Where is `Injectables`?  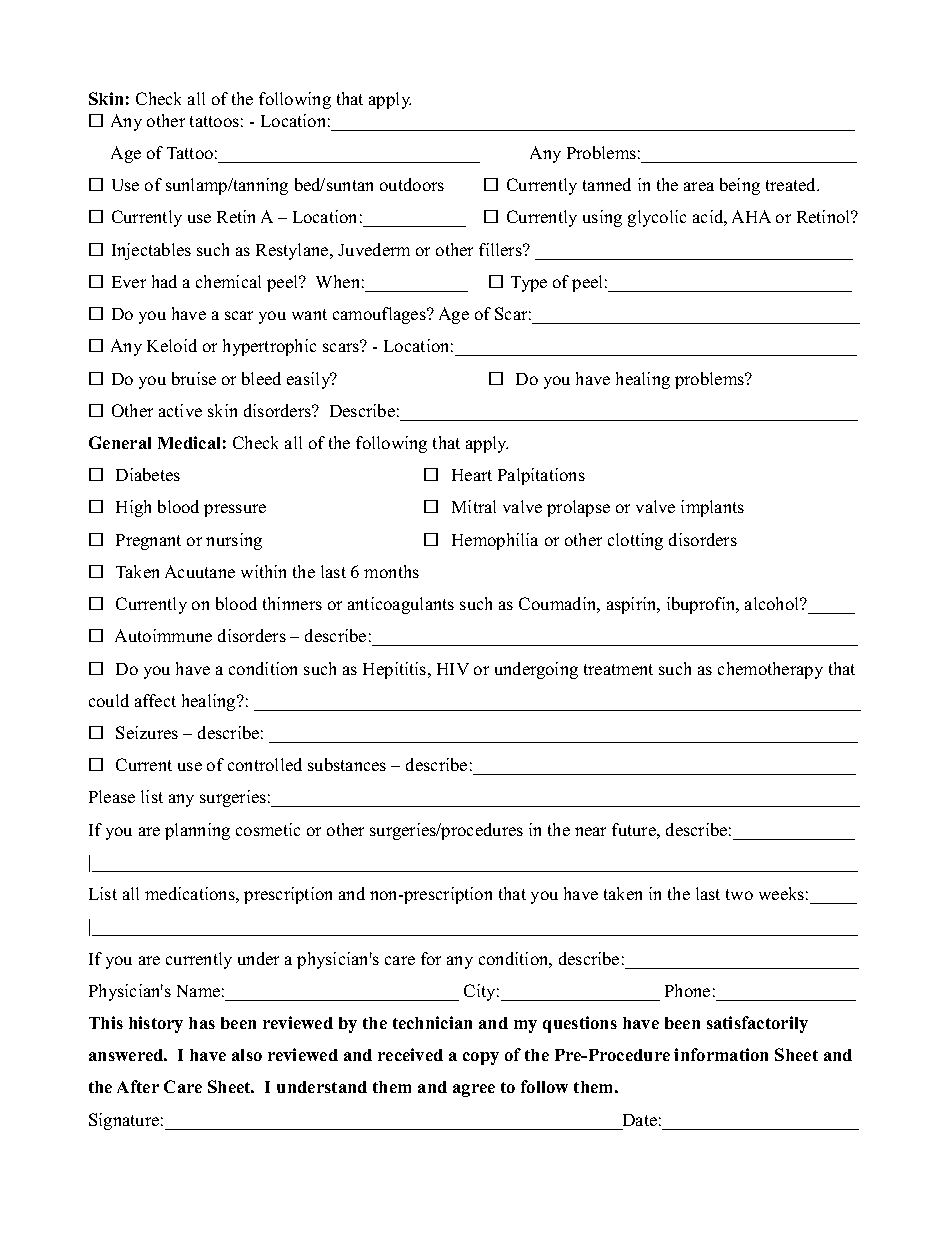 Injectables is located at coordinates (151, 251).
